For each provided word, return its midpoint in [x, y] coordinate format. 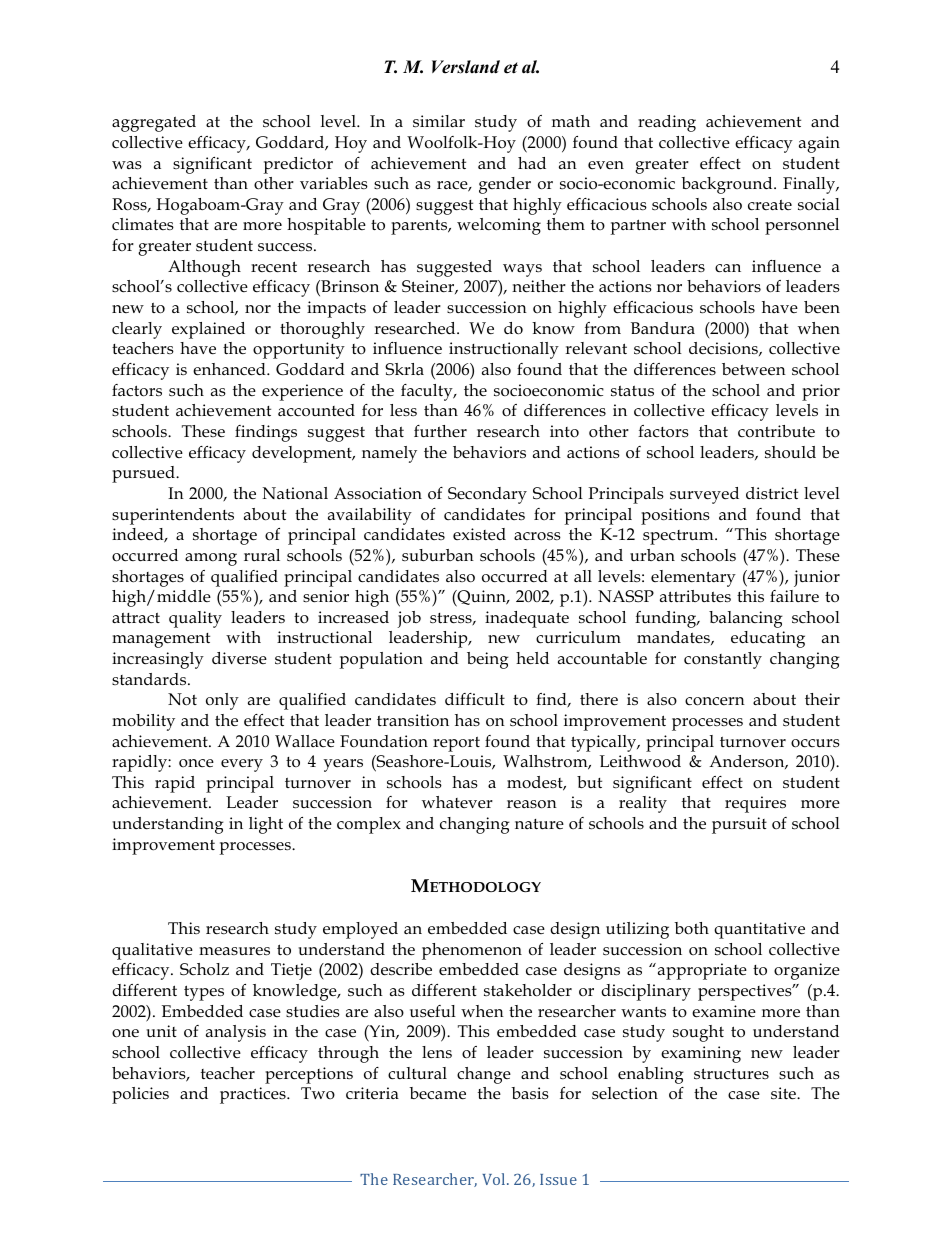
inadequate [527, 619]
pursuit [739, 825]
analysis [236, 1033]
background [728, 185]
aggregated [154, 123]
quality [195, 619]
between [754, 369]
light [266, 825]
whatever [457, 802]
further [440, 431]
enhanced [230, 369]
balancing [746, 619]
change [484, 1075]
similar [439, 121]
